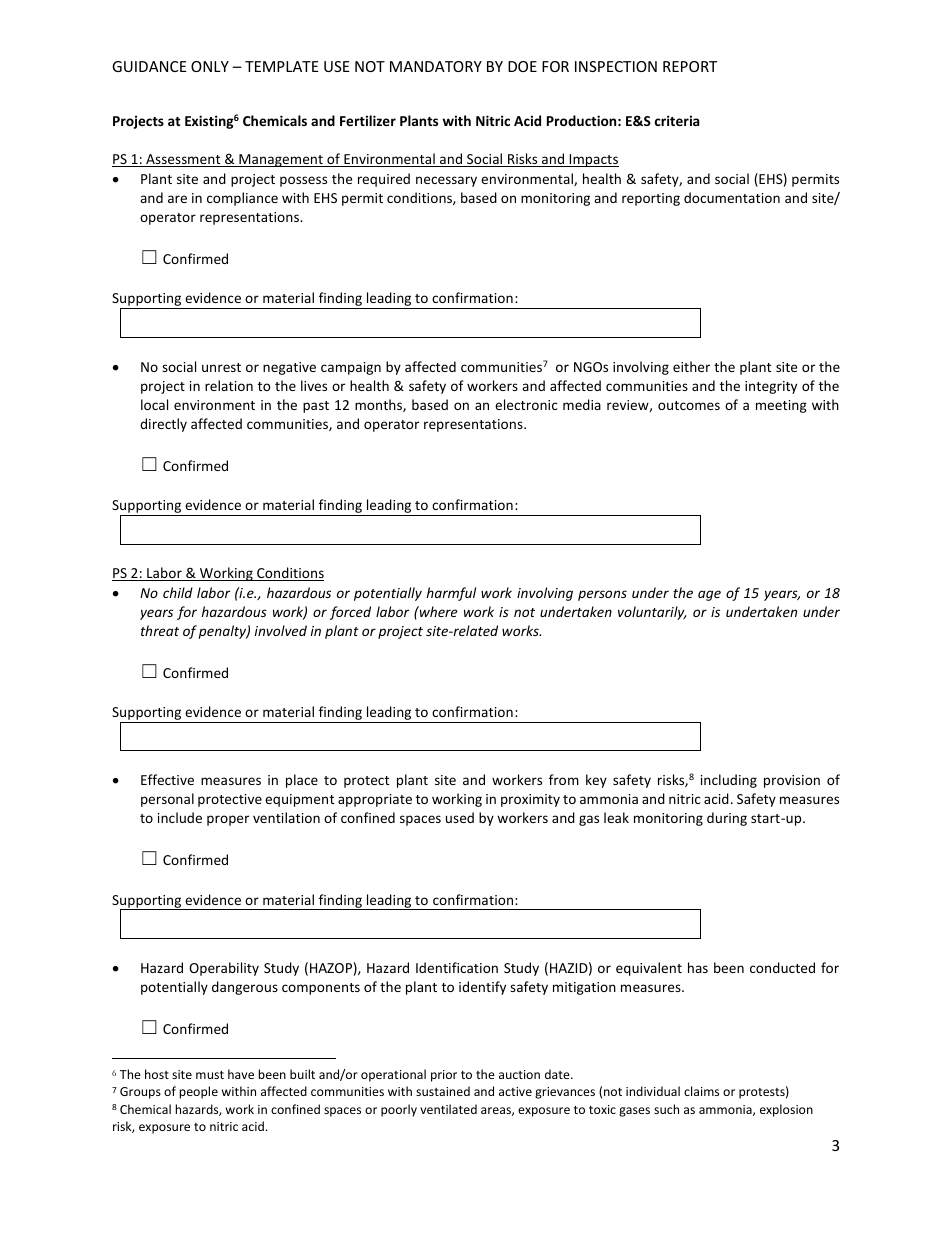  I want to click on outcomes, so click(689, 405).
